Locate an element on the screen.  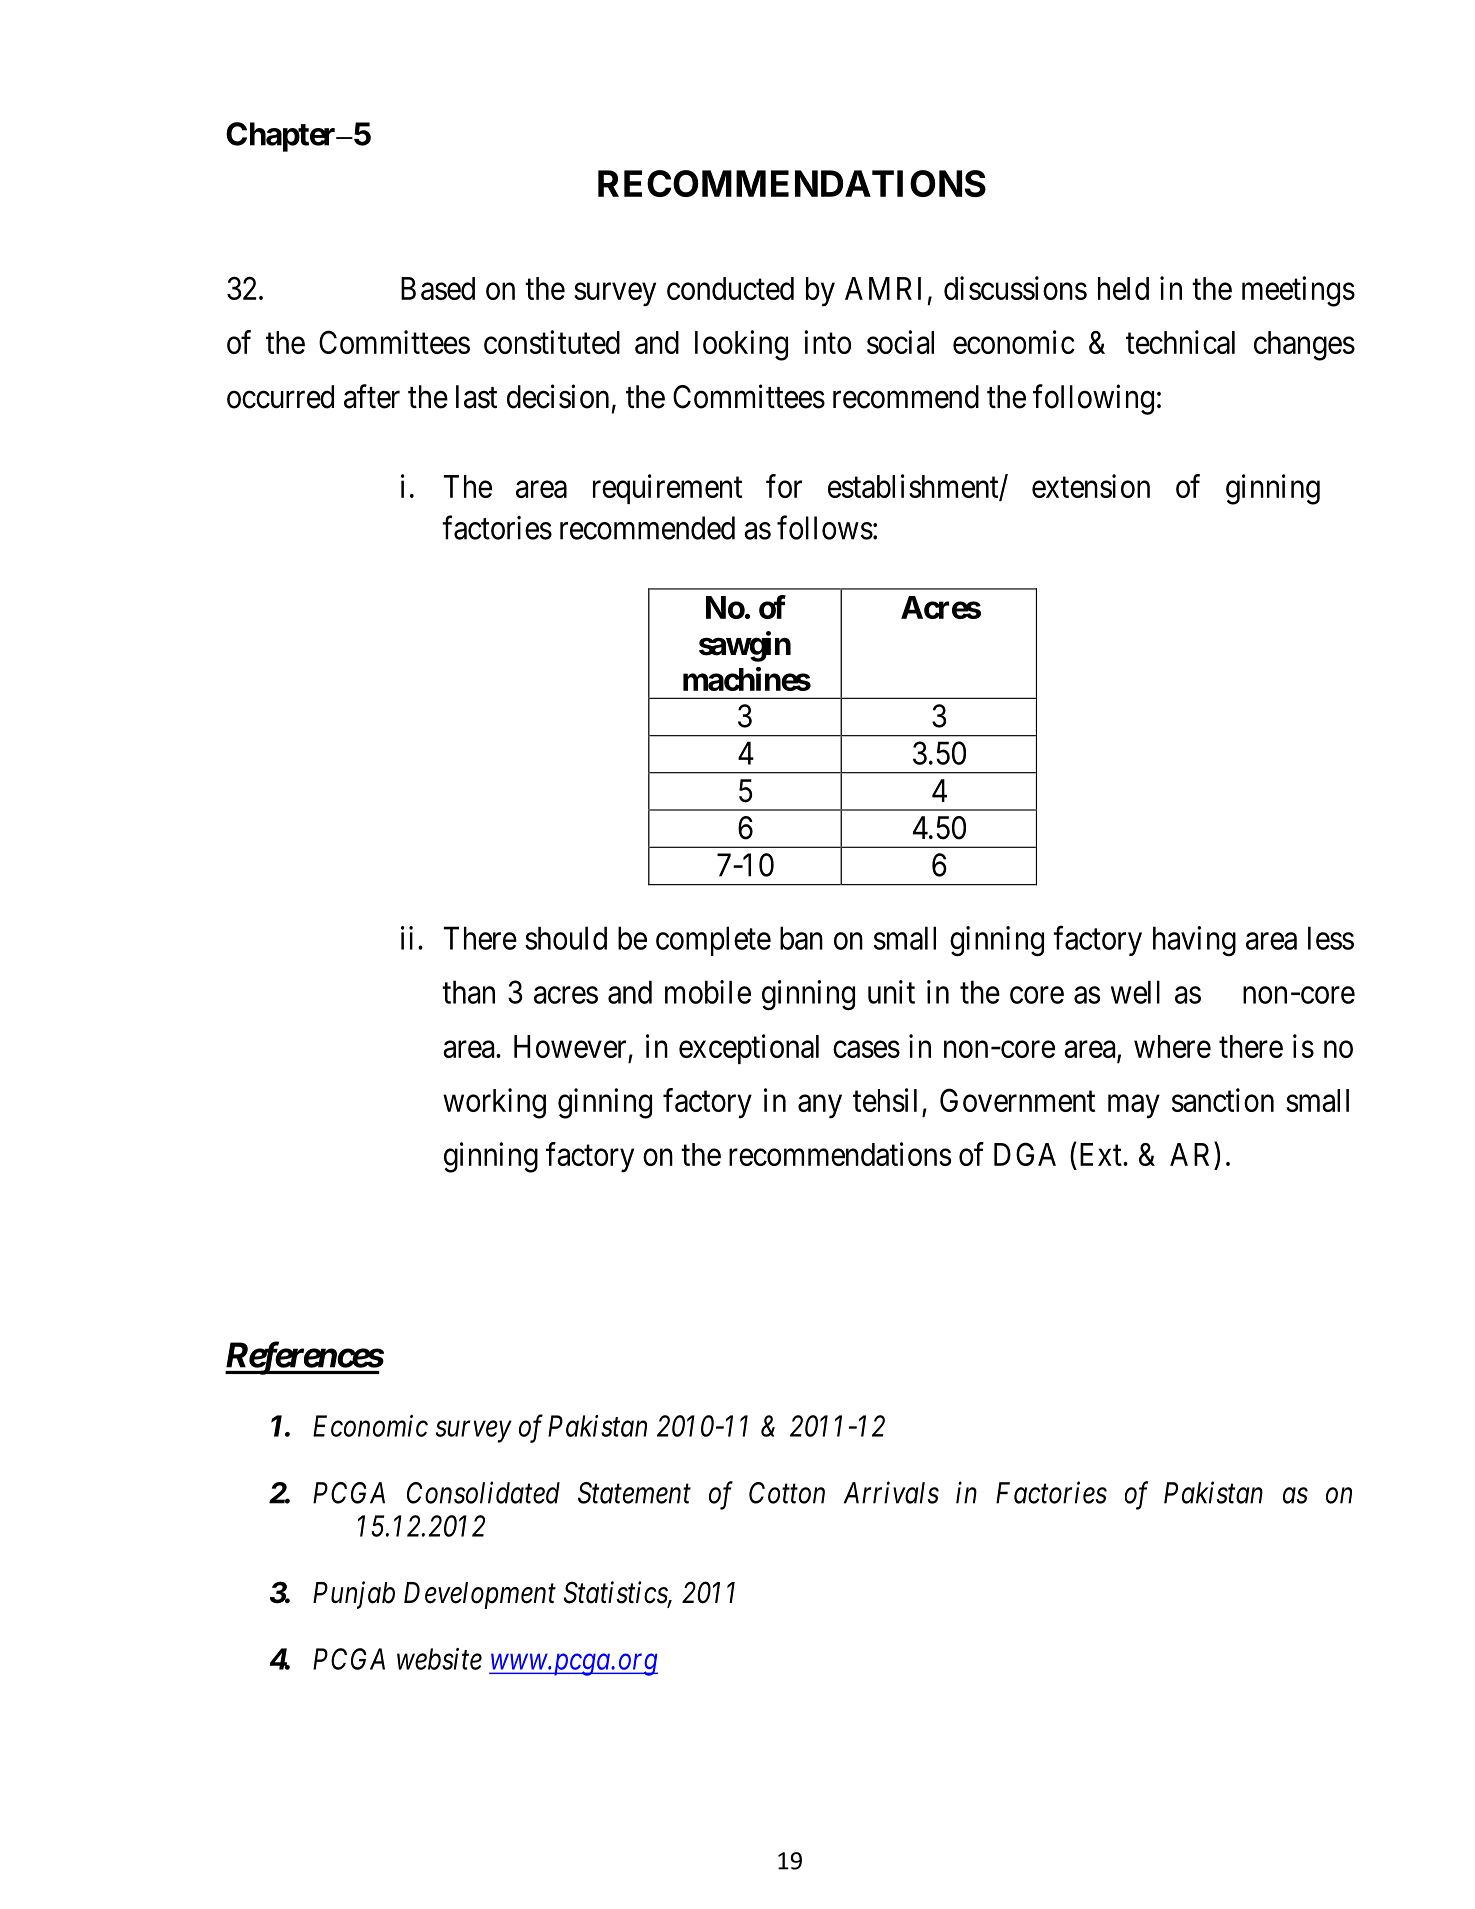
after is located at coordinates (372, 396).
